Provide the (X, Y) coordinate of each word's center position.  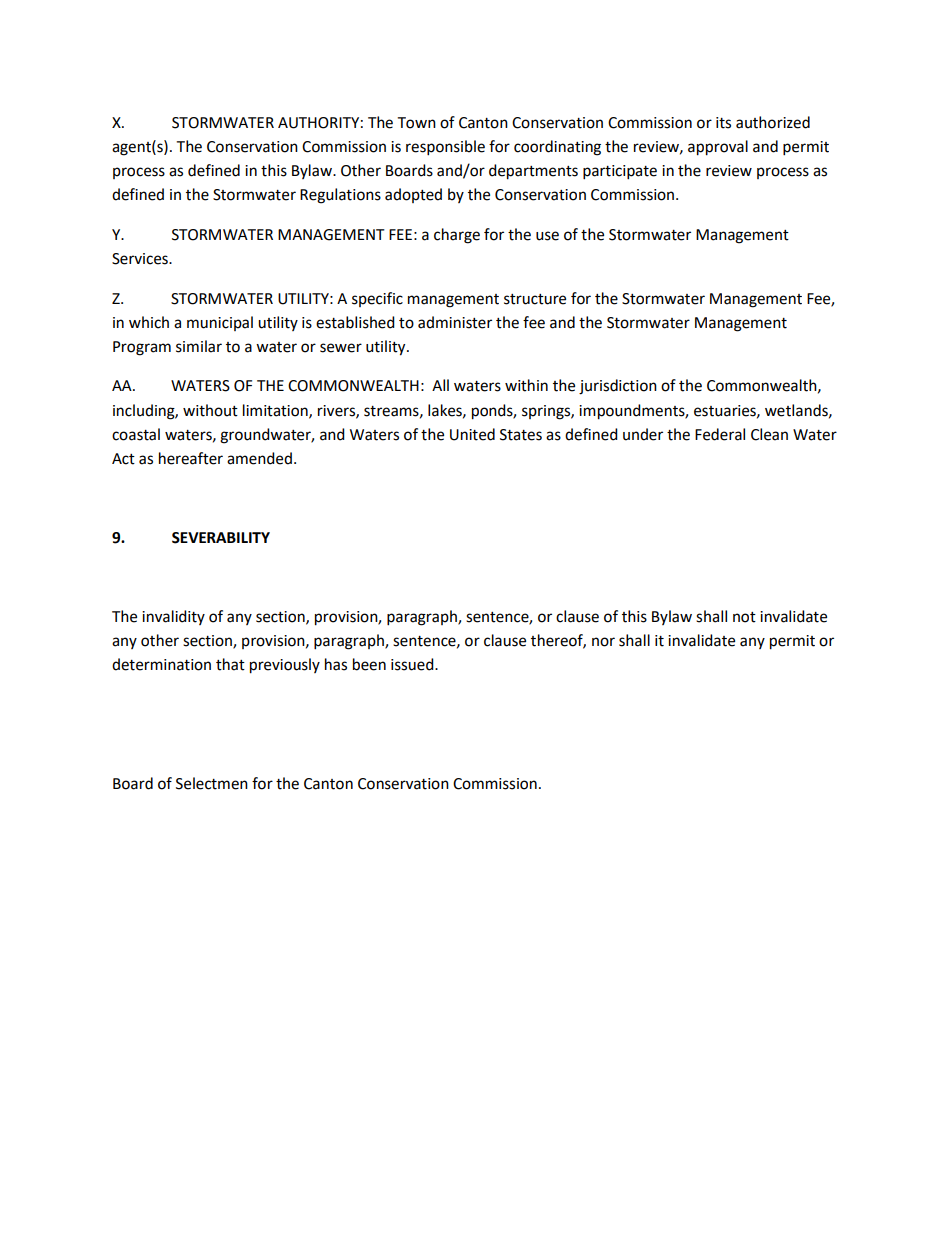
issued (413, 664)
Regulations (340, 196)
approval (718, 148)
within (526, 385)
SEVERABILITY (221, 538)
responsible (445, 148)
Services (141, 259)
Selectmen (212, 783)
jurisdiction (618, 387)
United (472, 434)
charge (457, 236)
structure (535, 299)
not (744, 617)
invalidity (173, 617)
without (210, 410)
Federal (720, 434)
